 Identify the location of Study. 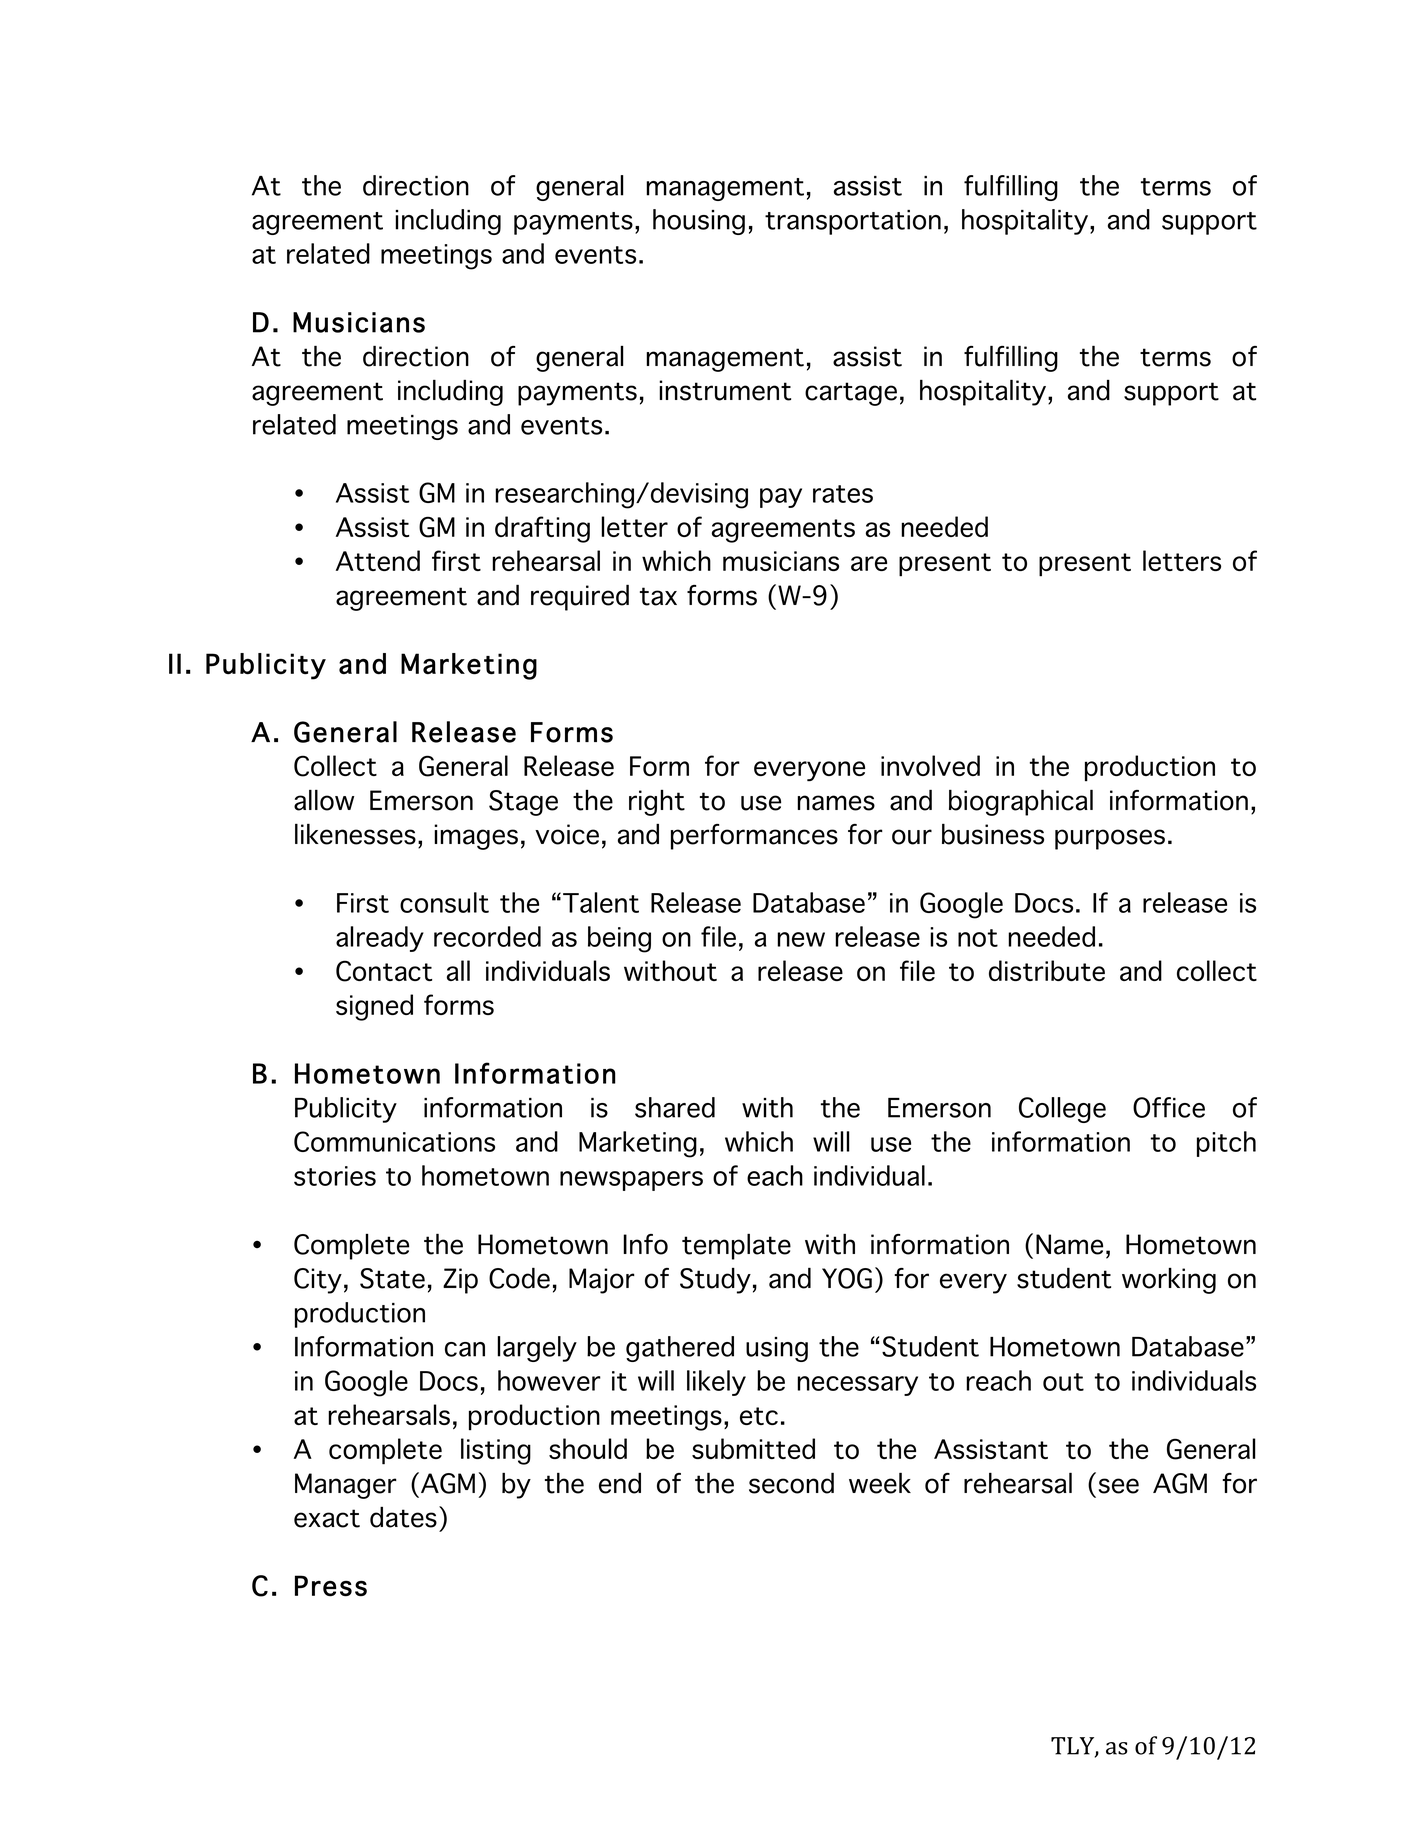
(715, 1281).
